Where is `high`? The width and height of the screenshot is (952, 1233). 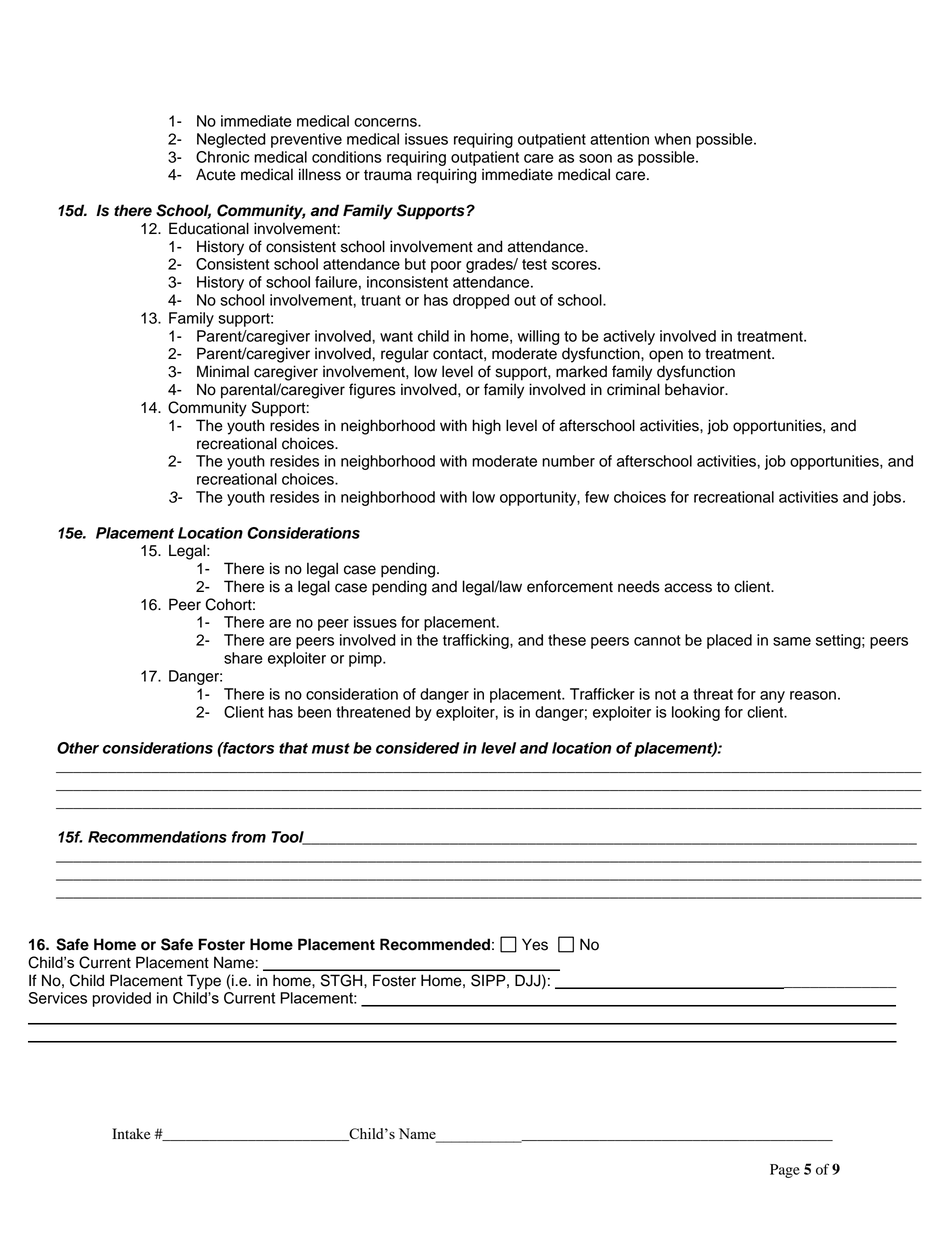
high is located at coordinates (486, 427).
